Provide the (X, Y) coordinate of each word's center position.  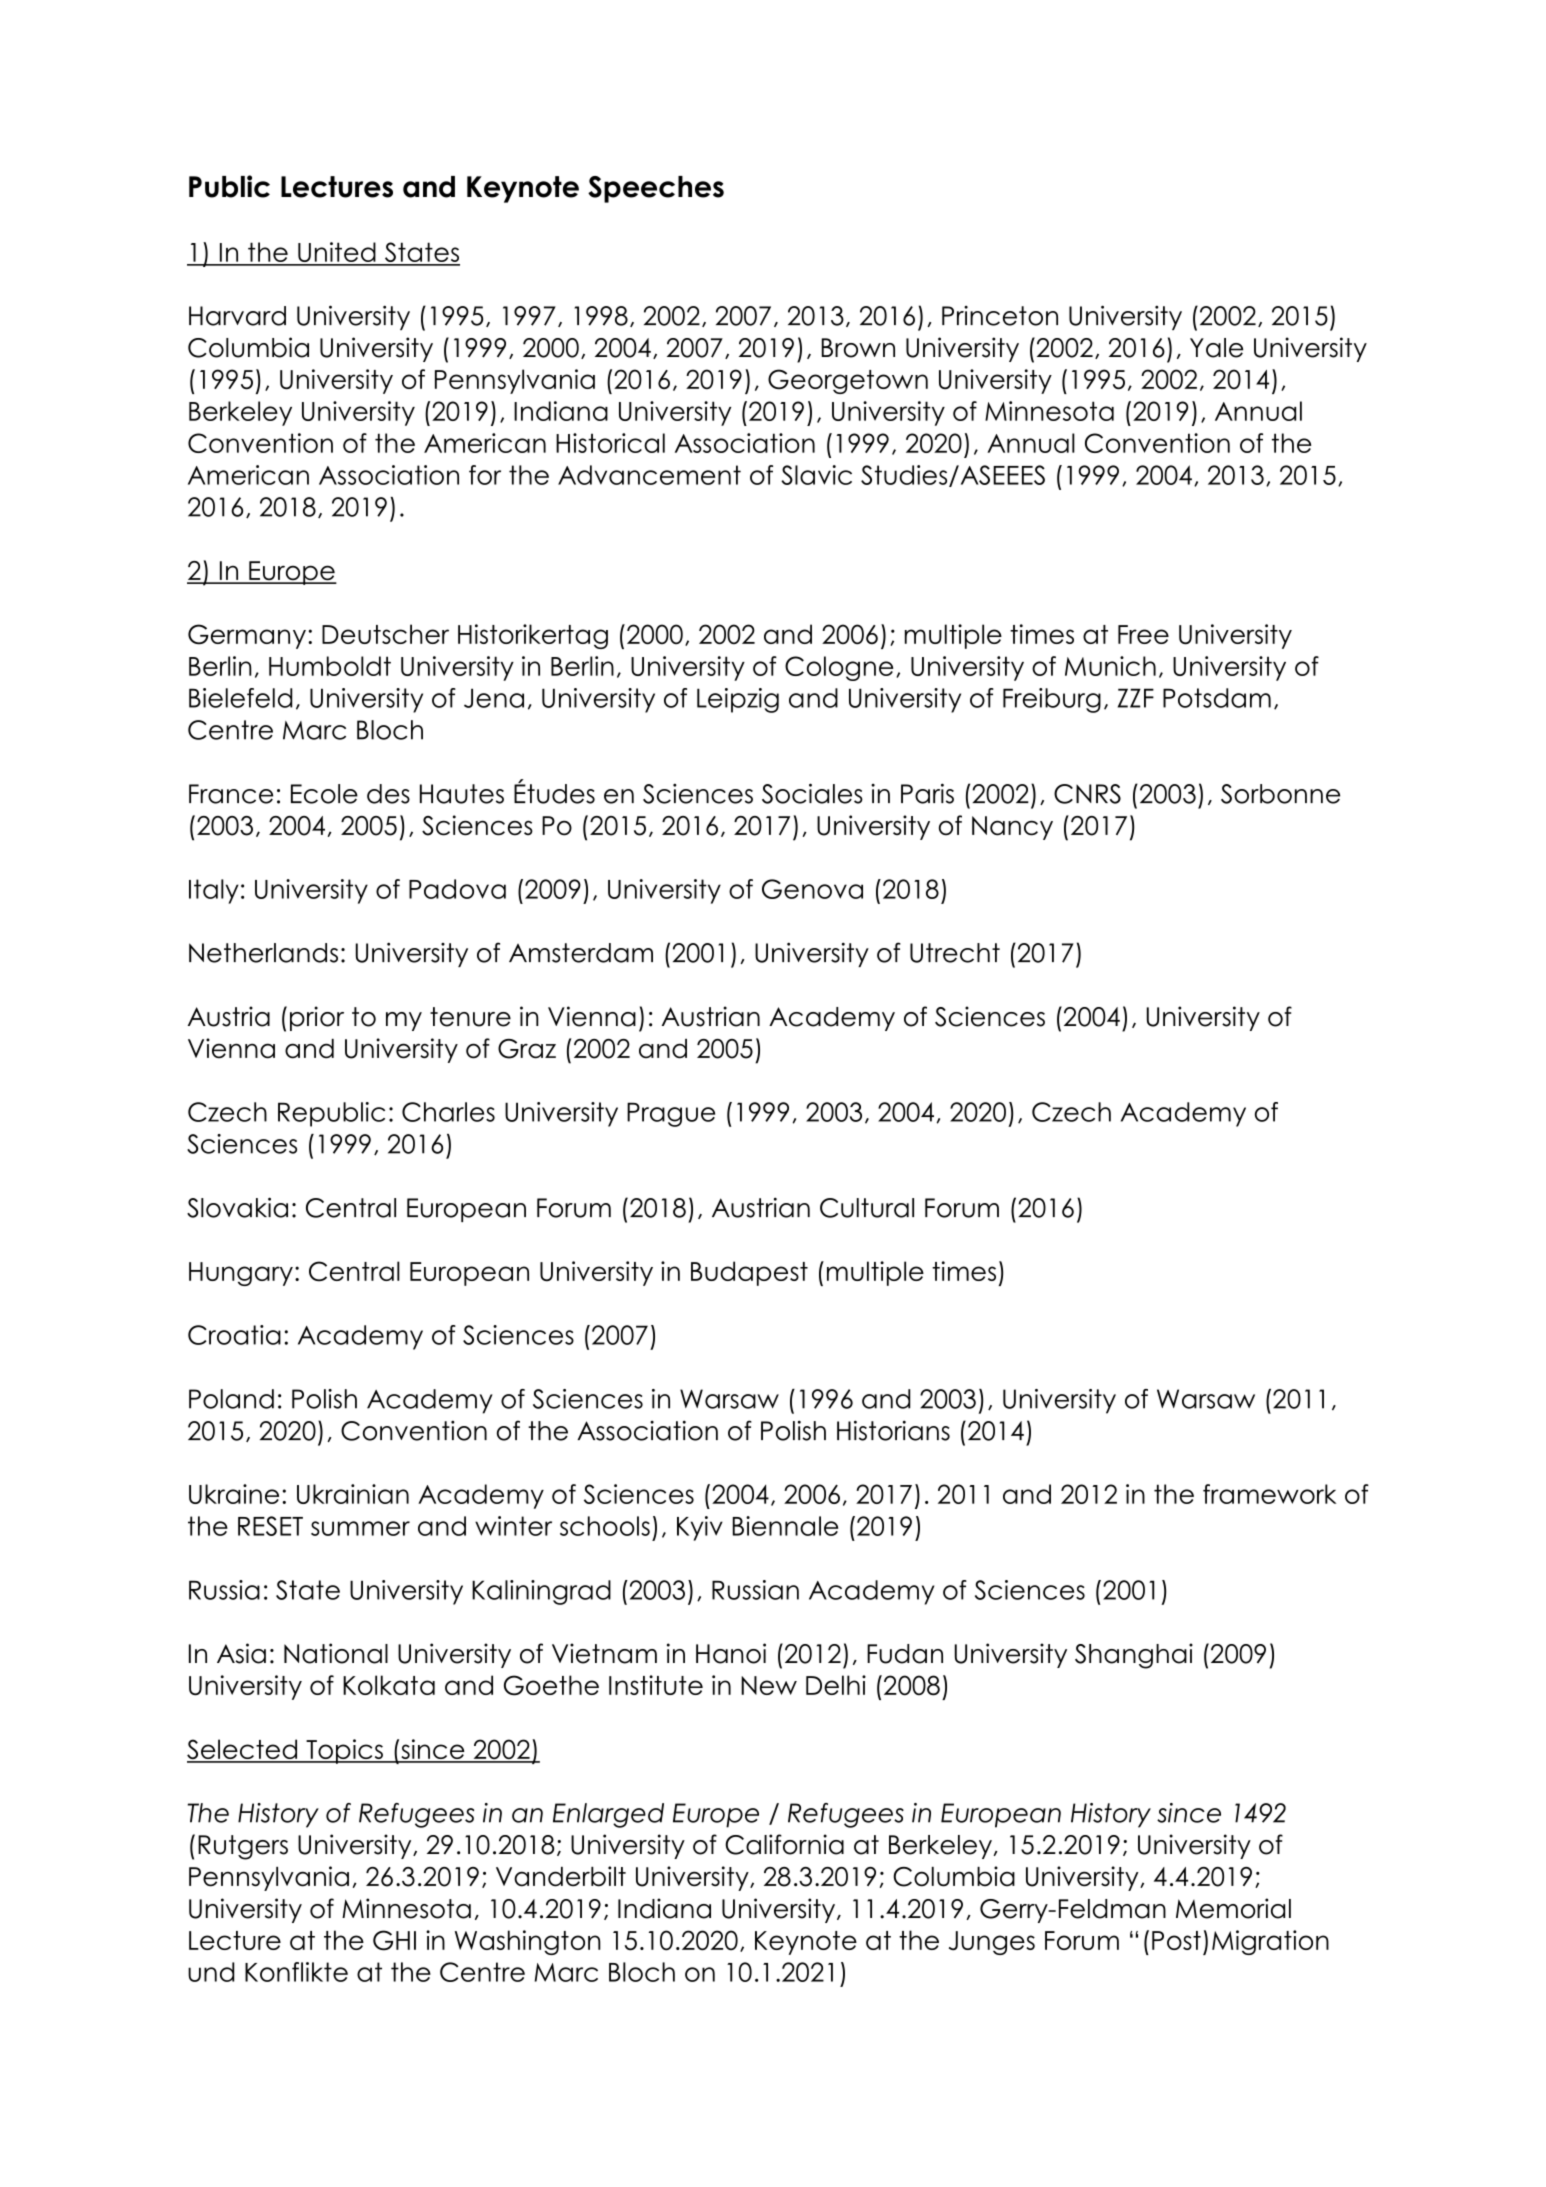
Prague (671, 1114)
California (784, 1844)
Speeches (656, 189)
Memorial (1233, 1908)
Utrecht (955, 953)
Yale (1216, 348)
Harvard (237, 316)
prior (317, 1018)
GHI (394, 1940)
